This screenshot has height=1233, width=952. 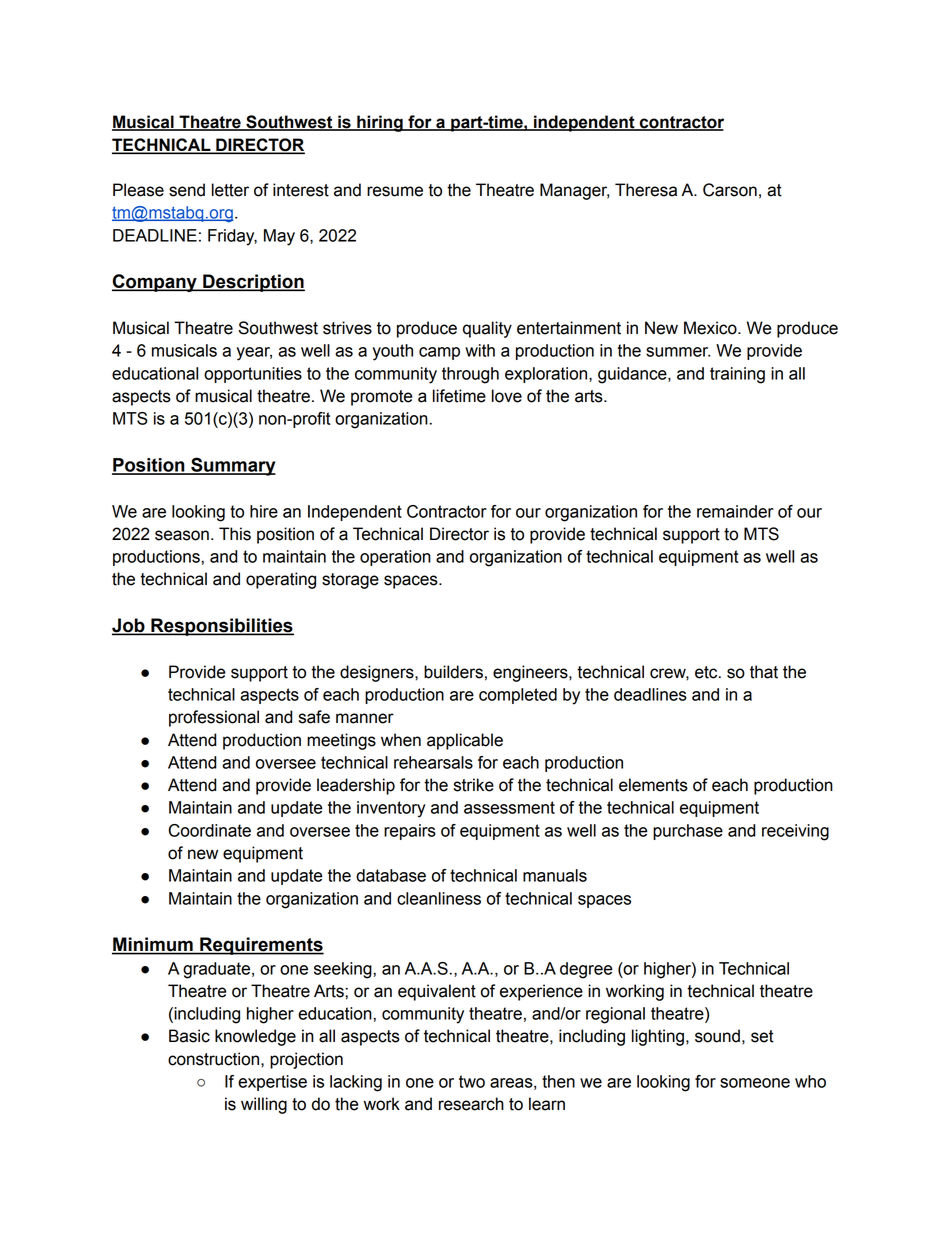 I want to click on strike, so click(x=474, y=785).
